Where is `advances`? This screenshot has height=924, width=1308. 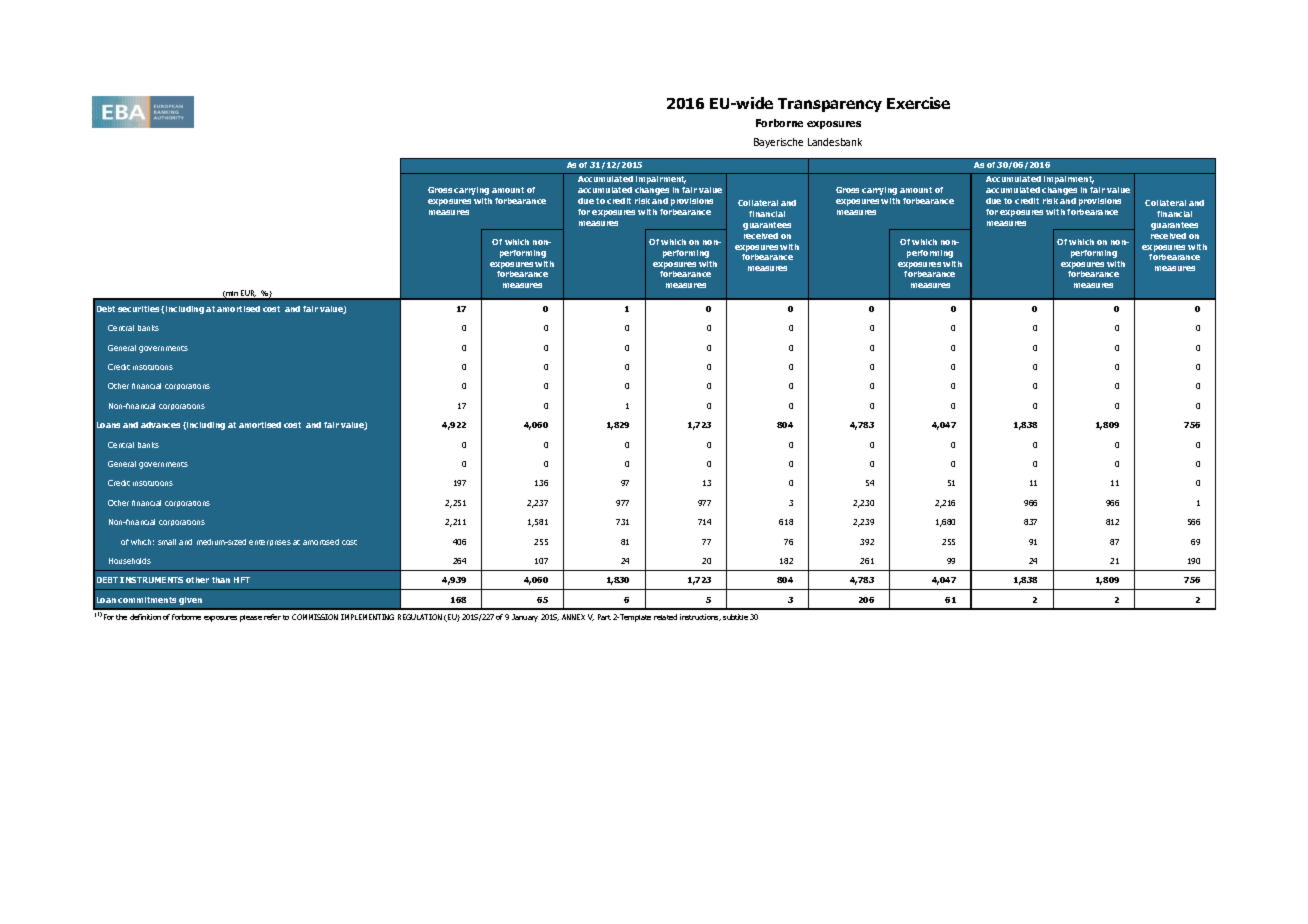
advances is located at coordinates (160, 425).
